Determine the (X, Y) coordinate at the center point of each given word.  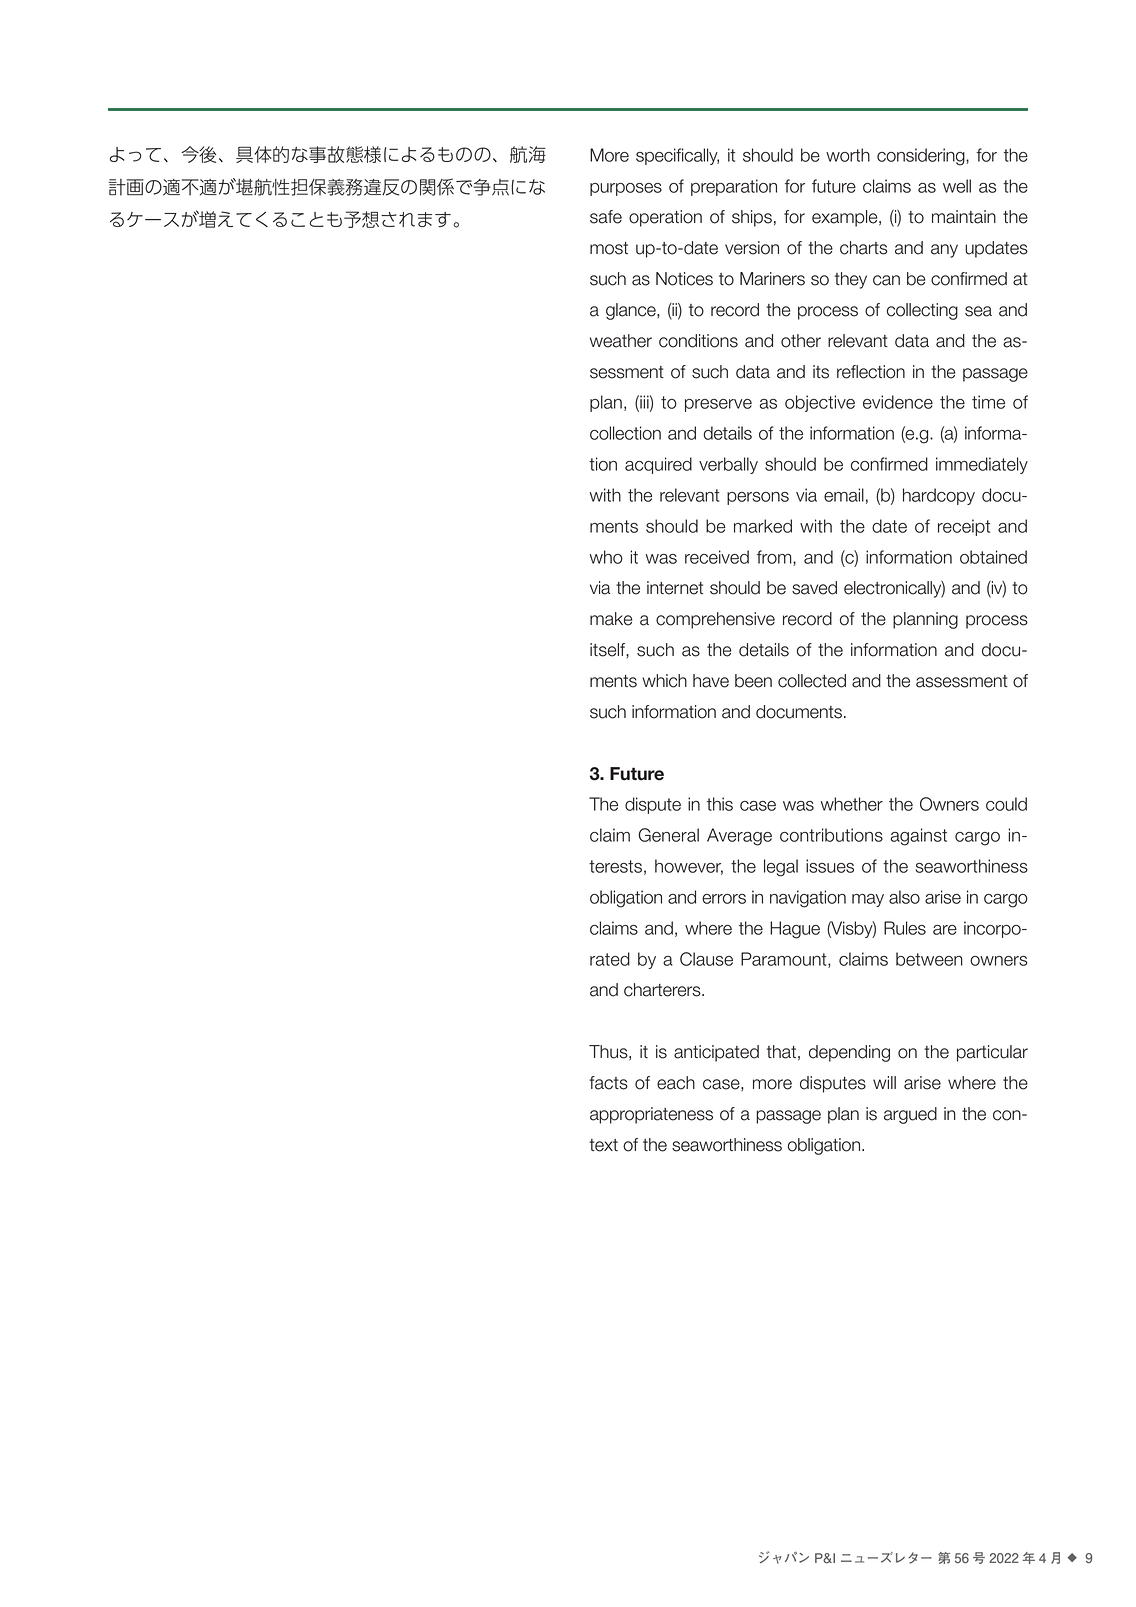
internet (675, 588)
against (919, 837)
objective (820, 403)
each (676, 1083)
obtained (993, 557)
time (988, 402)
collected (812, 681)
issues (830, 866)
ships (752, 218)
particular (992, 1053)
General (669, 835)
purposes (626, 189)
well (957, 186)
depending (849, 1053)
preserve (718, 405)
